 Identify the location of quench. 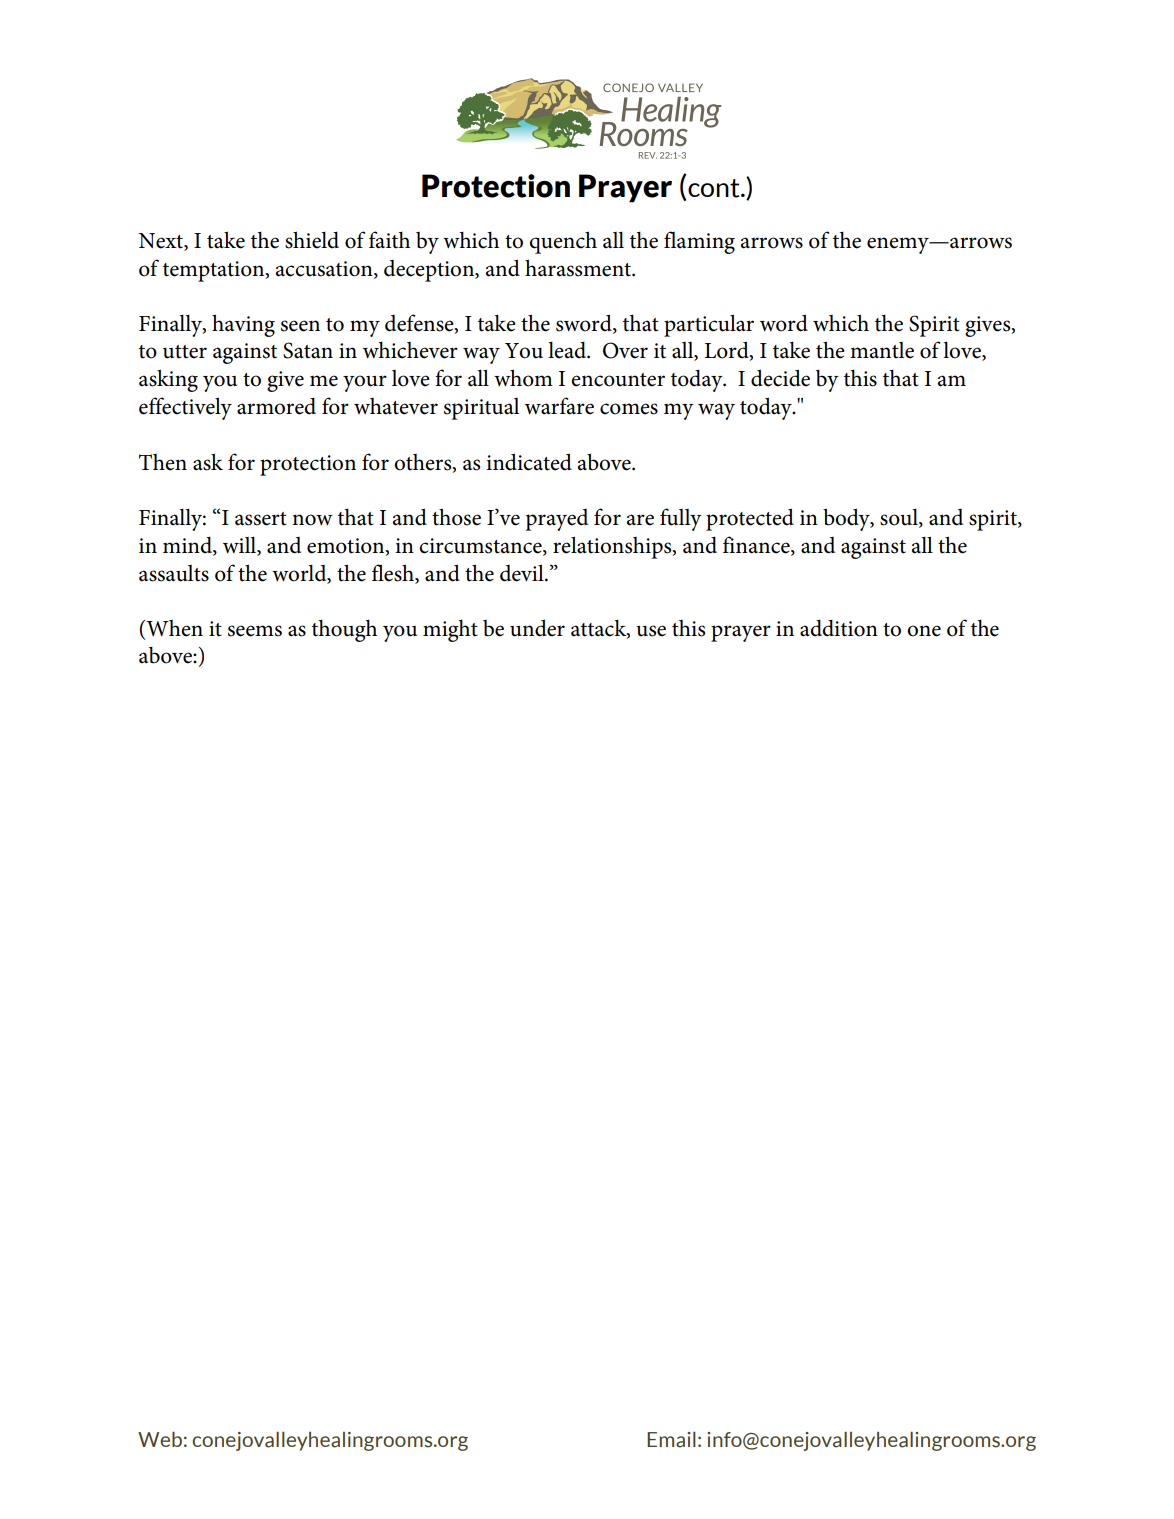
(563, 242).
